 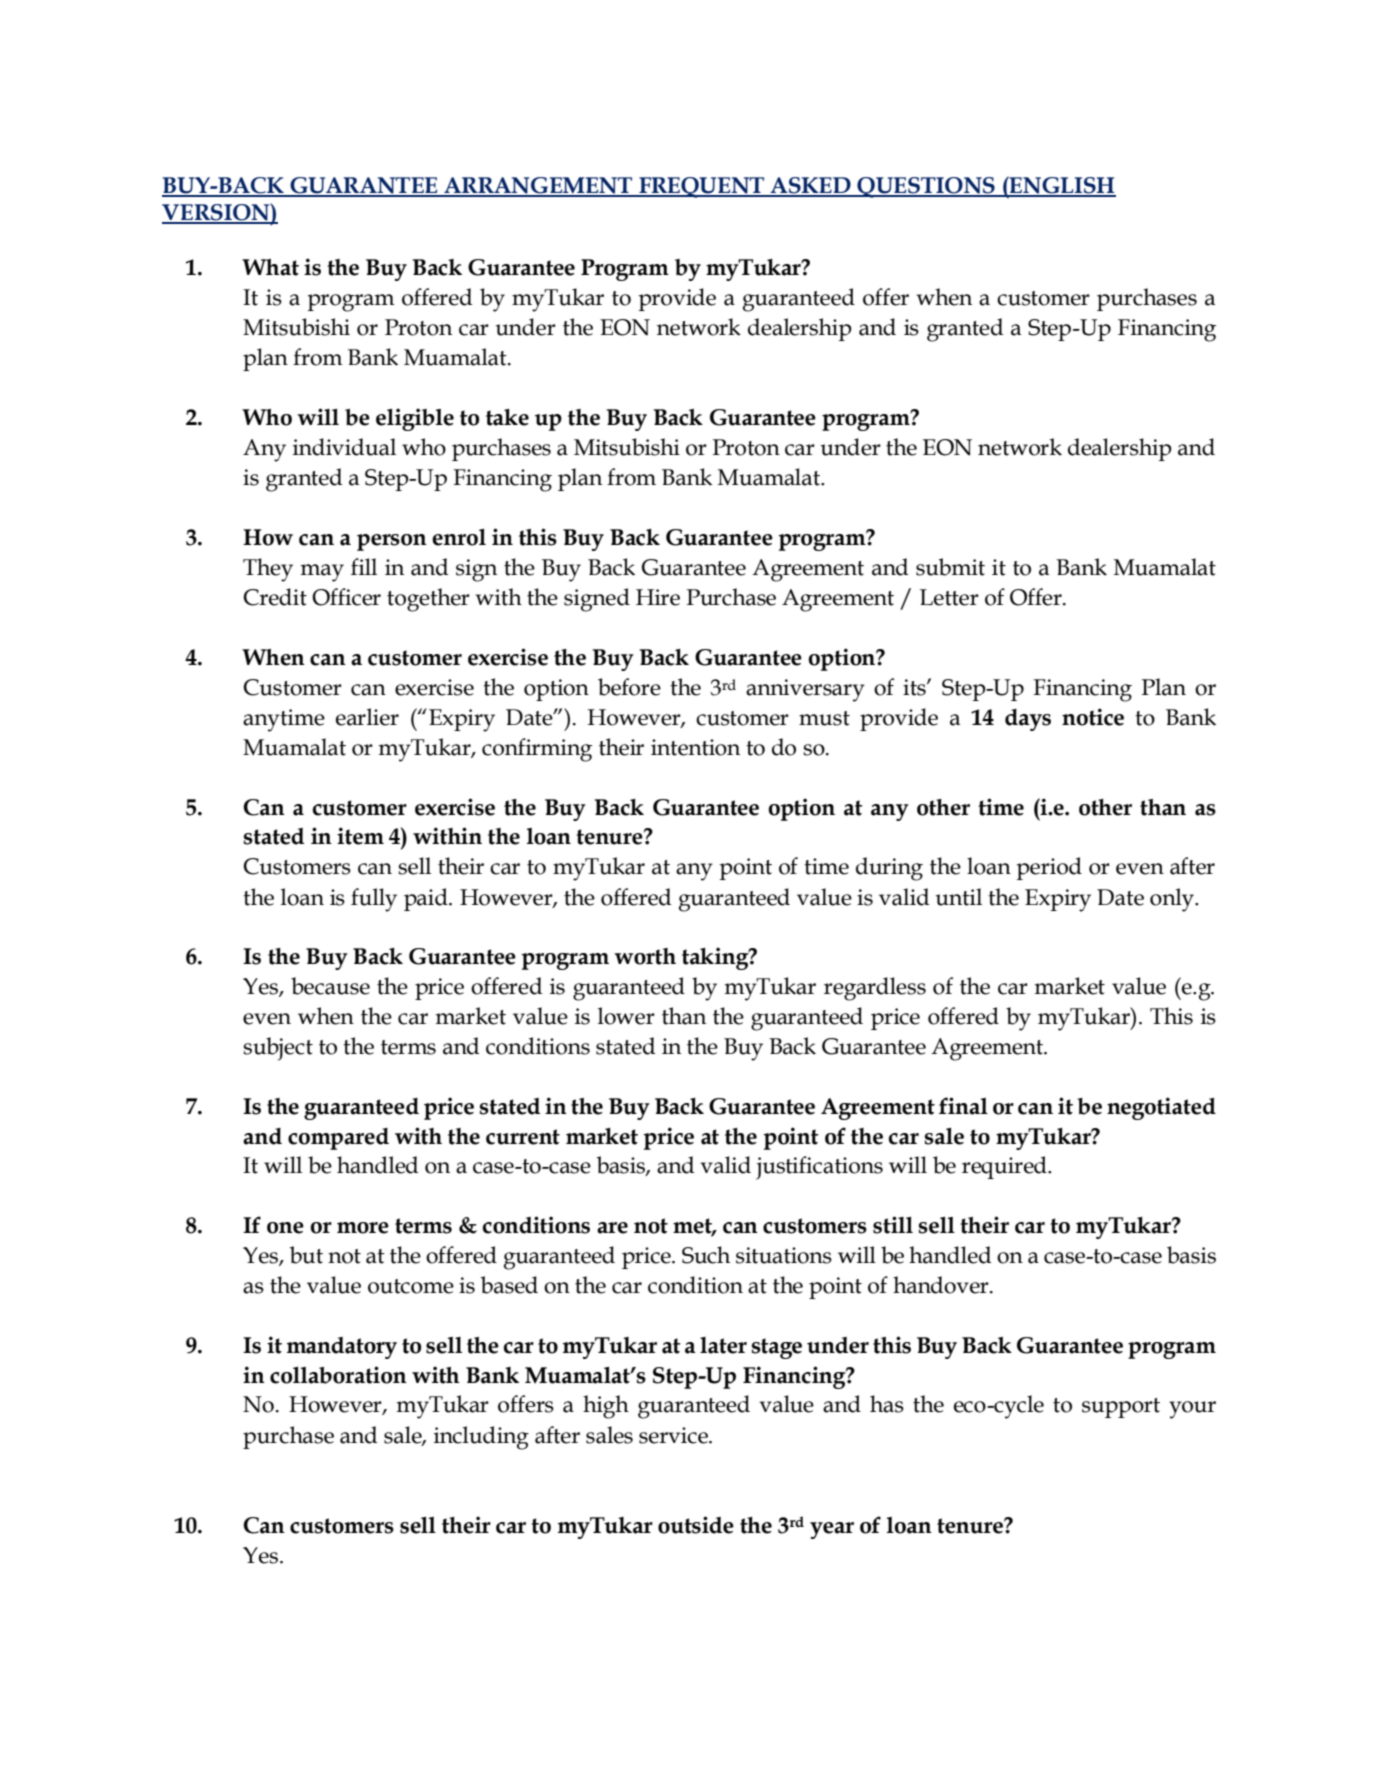 What do you see at coordinates (926, 187) in the page?
I see `QUESTIONS` at bounding box center [926, 187].
